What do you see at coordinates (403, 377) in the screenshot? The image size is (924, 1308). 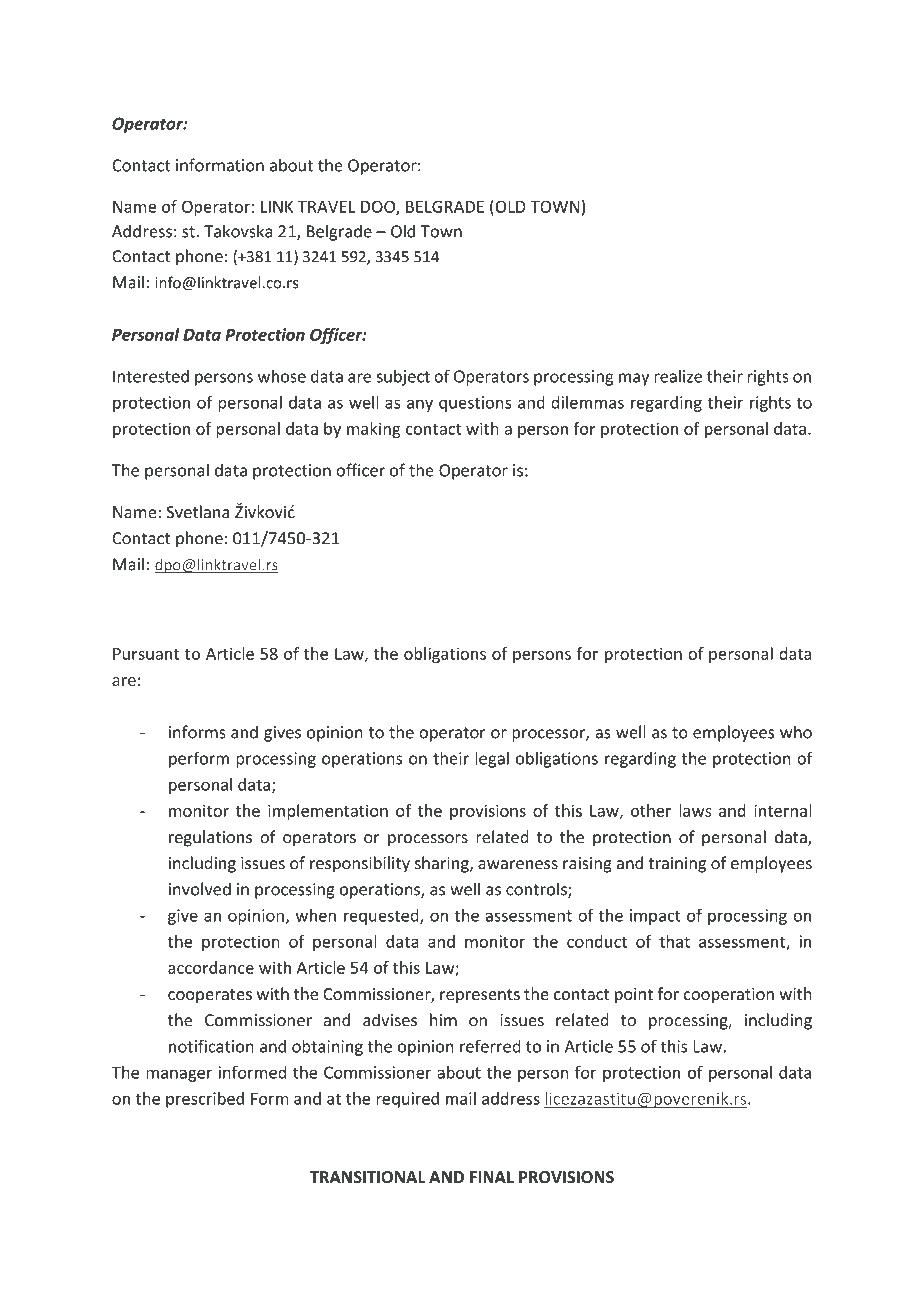 I see `subject` at bounding box center [403, 377].
